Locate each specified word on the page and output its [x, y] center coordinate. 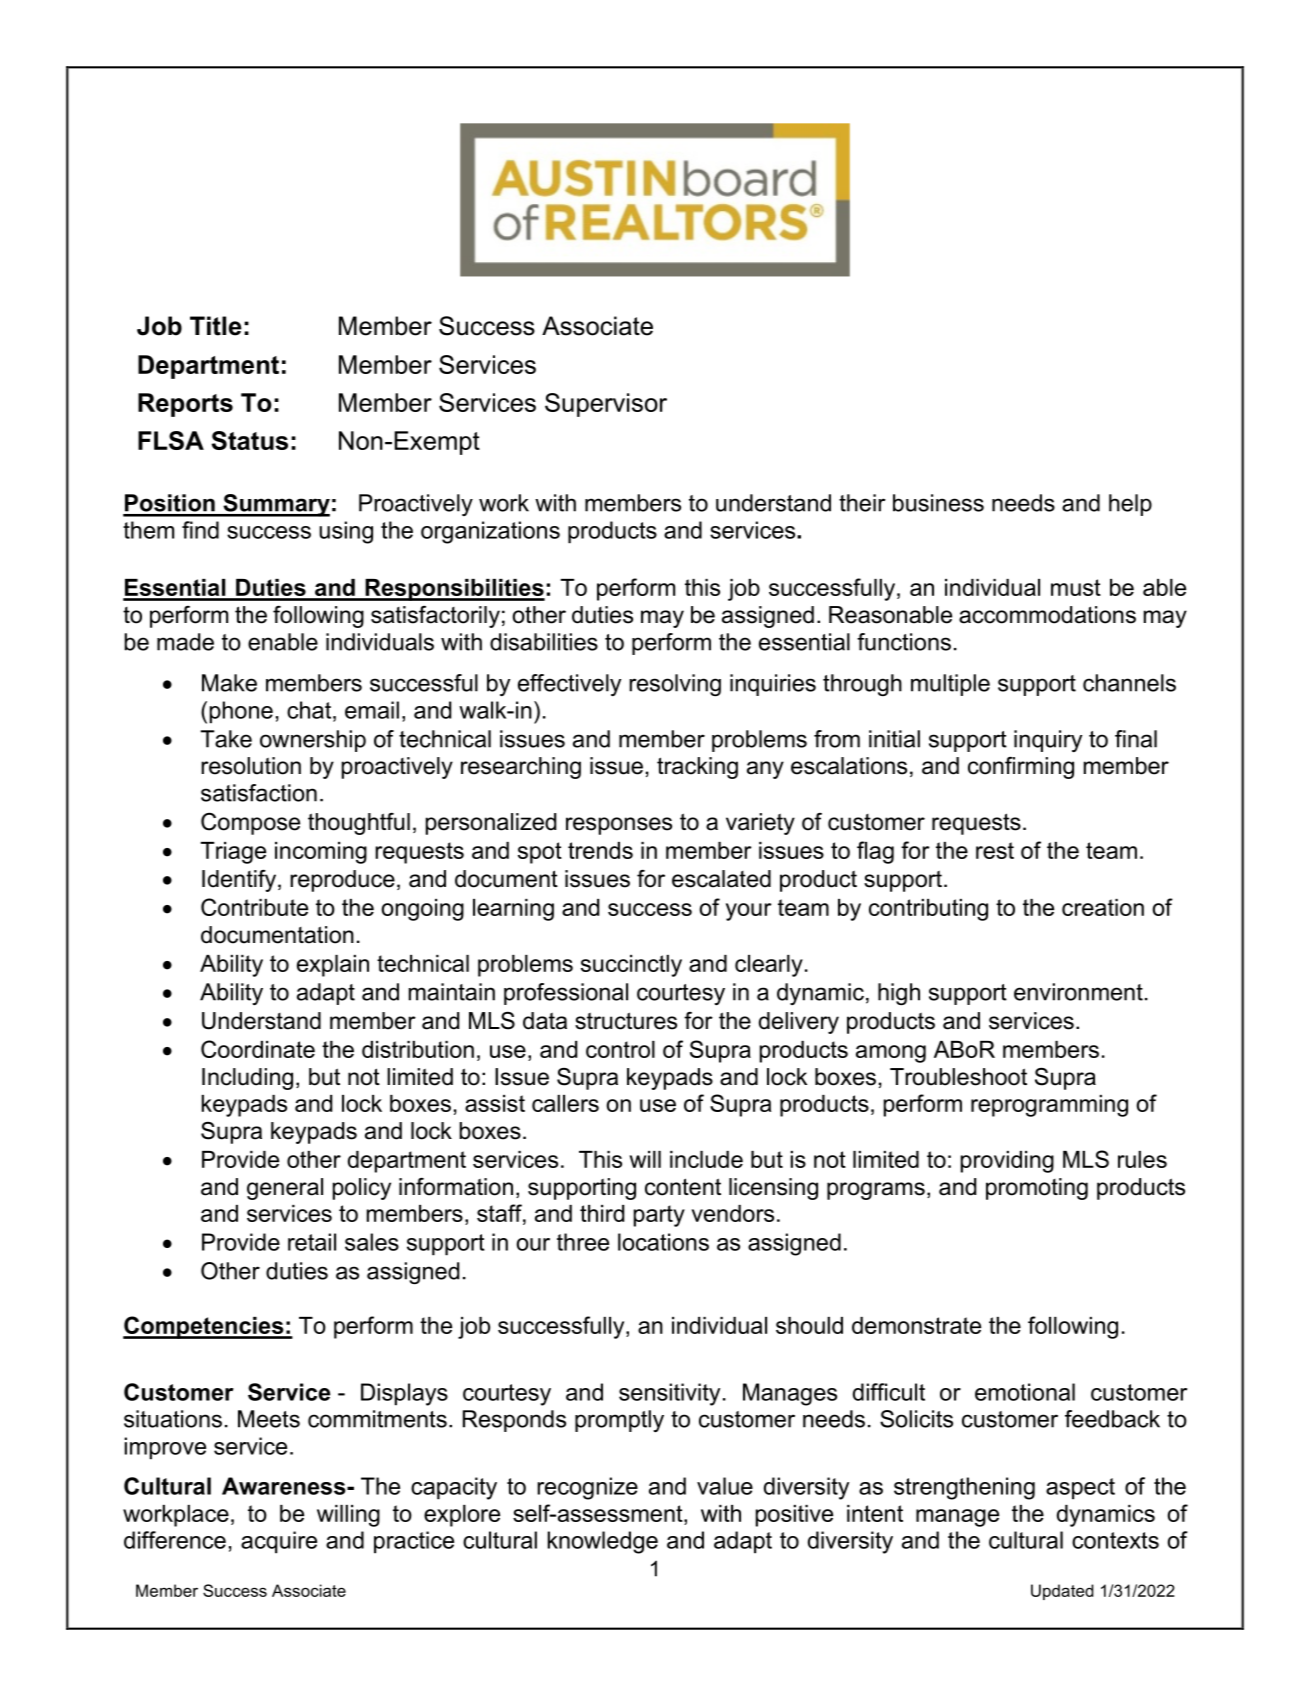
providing [1007, 1162]
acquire [279, 1542]
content [683, 1187]
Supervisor [606, 405]
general [285, 1189]
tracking [697, 768]
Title [216, 326]
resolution [251, 766]
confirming [1021, 768]
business [938, 503]
